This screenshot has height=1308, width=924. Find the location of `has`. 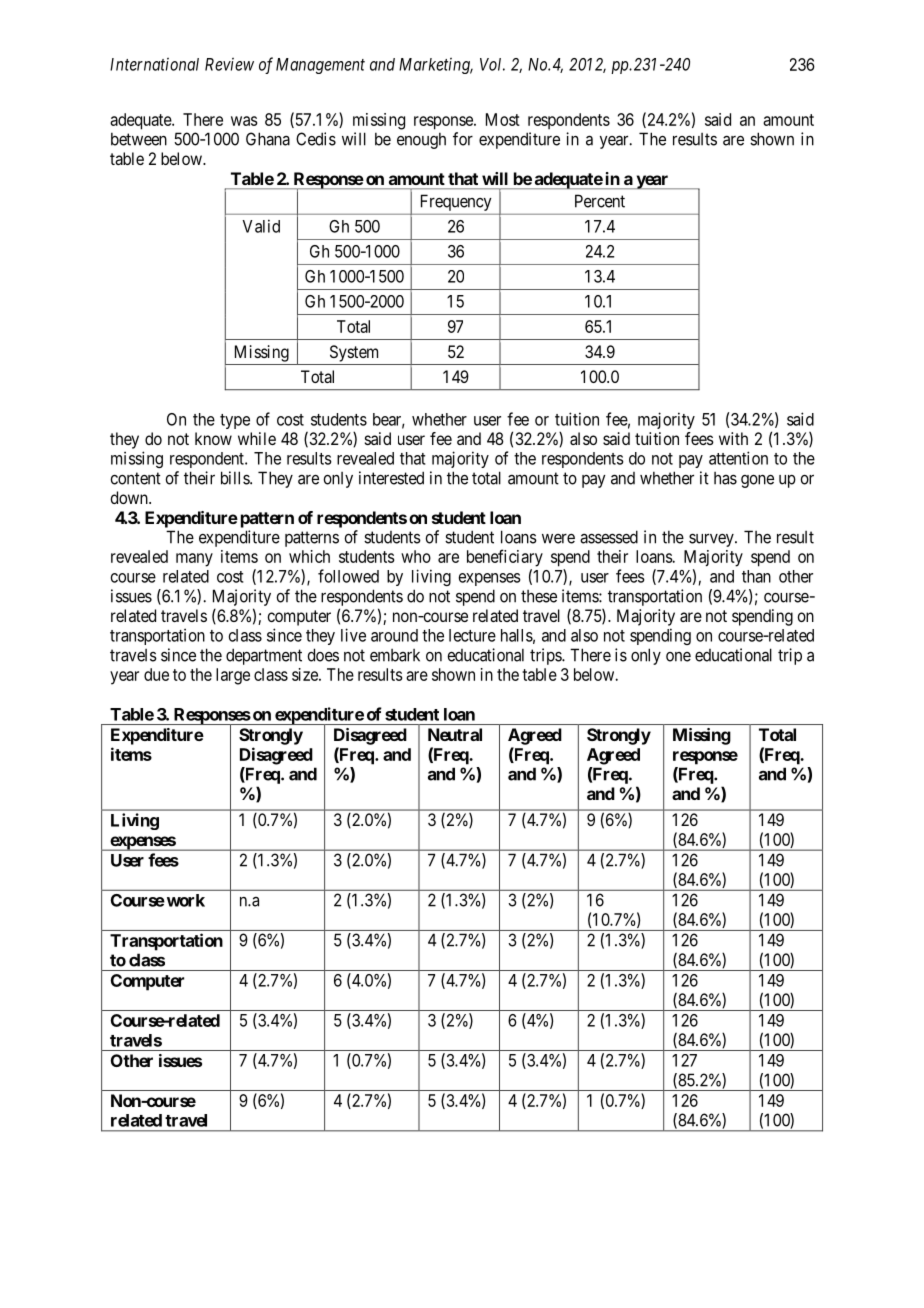

has is located at coordinates (725, 478).
